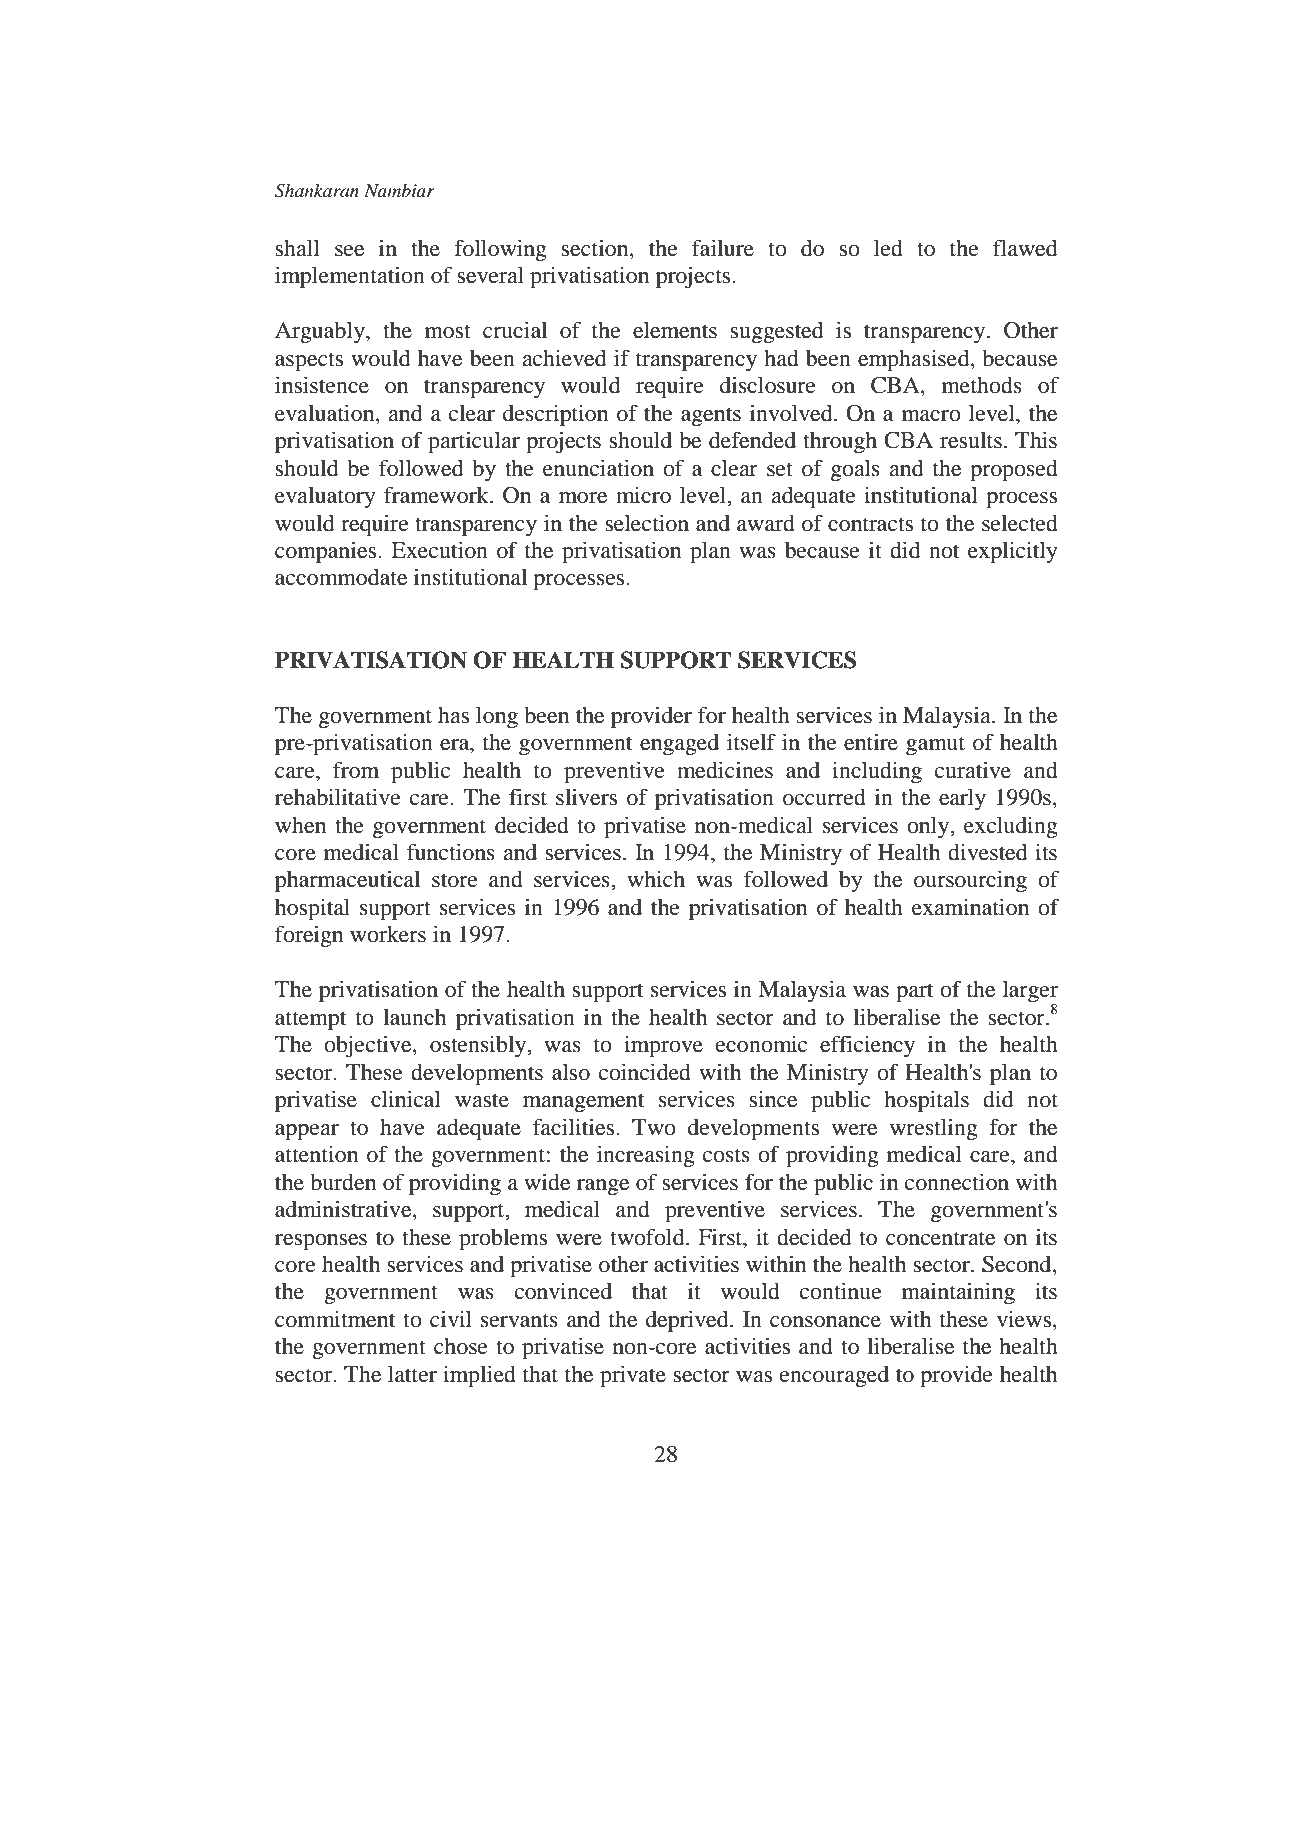  Describe the element at coordinates (399, 190) in the page. I see `Nambiar` at that location.
